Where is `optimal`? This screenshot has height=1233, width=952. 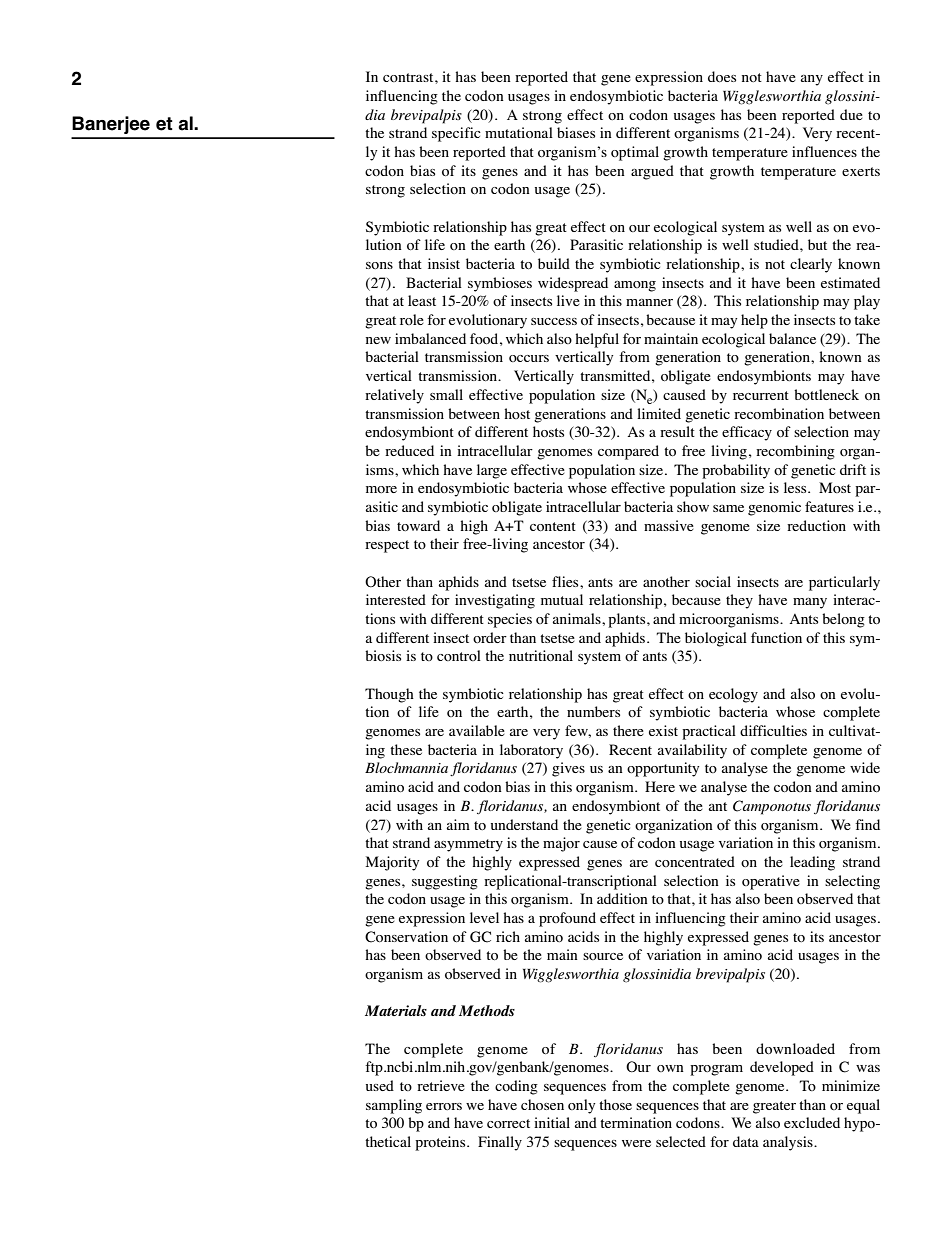 optimal is located at coordinates (635, 153).
